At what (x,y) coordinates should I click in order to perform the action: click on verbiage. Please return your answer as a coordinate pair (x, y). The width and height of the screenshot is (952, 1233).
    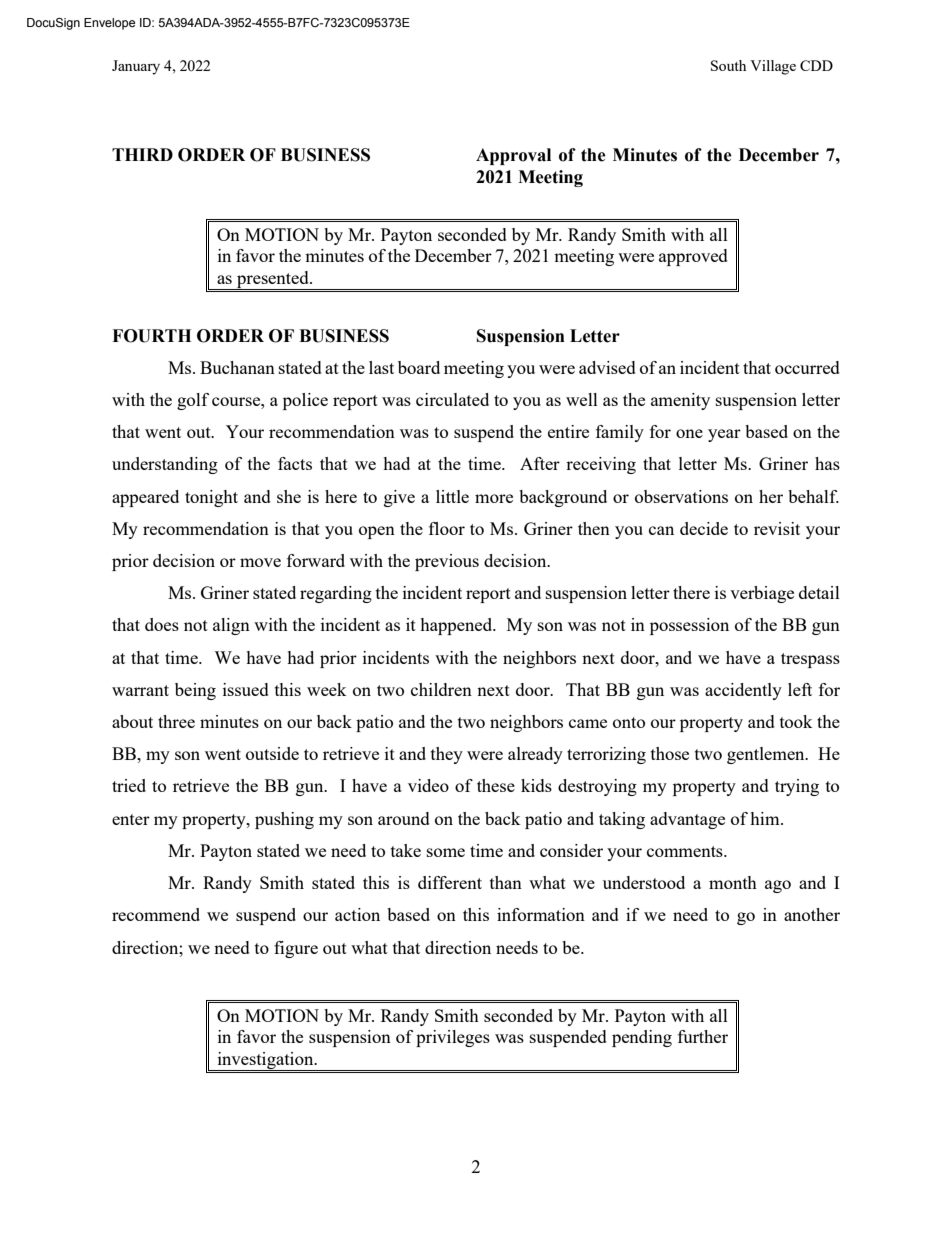
    Looking at the image, I should click on (762, 594).
